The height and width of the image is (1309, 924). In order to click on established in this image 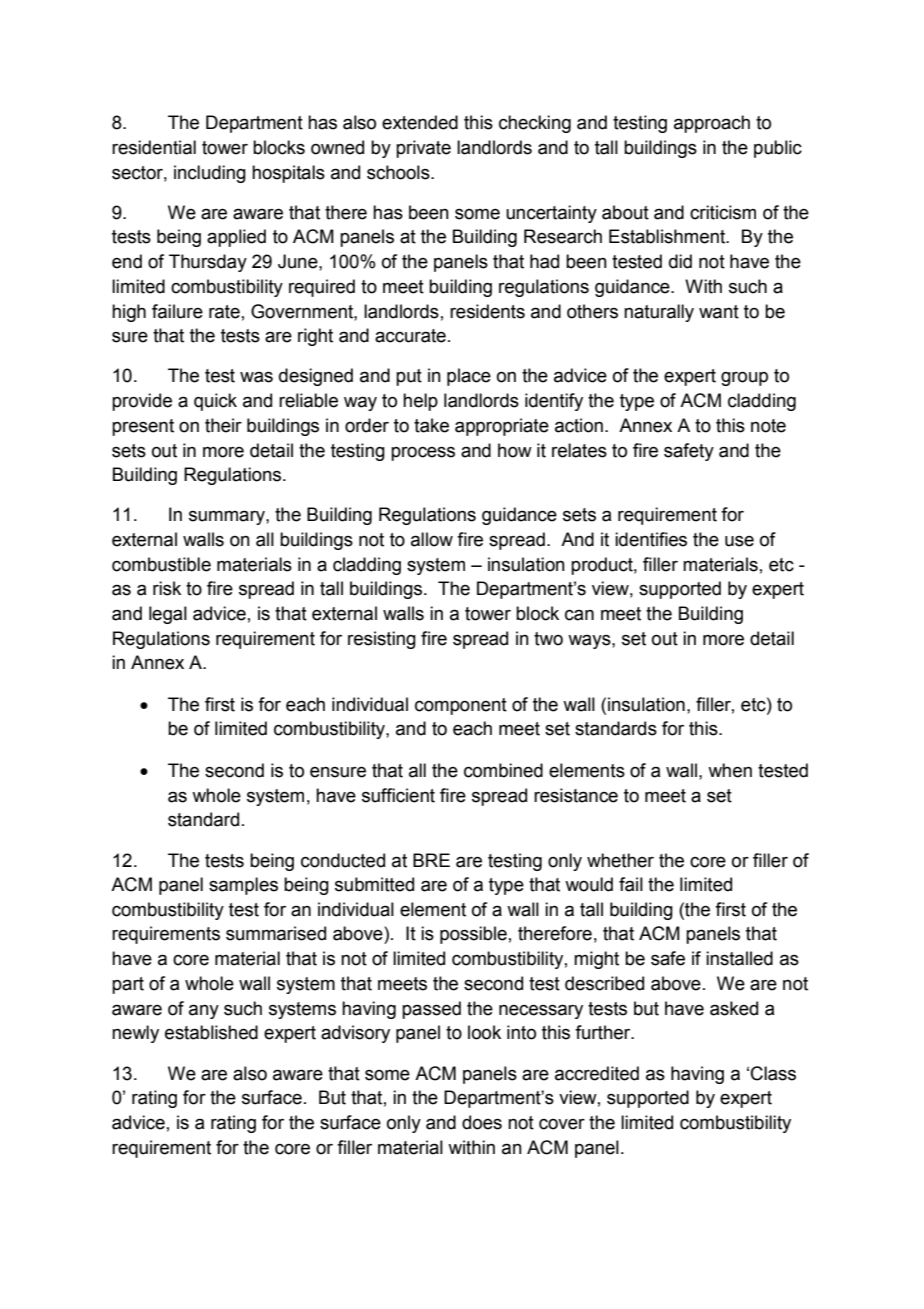, I will do `click(211, 1032)`.
